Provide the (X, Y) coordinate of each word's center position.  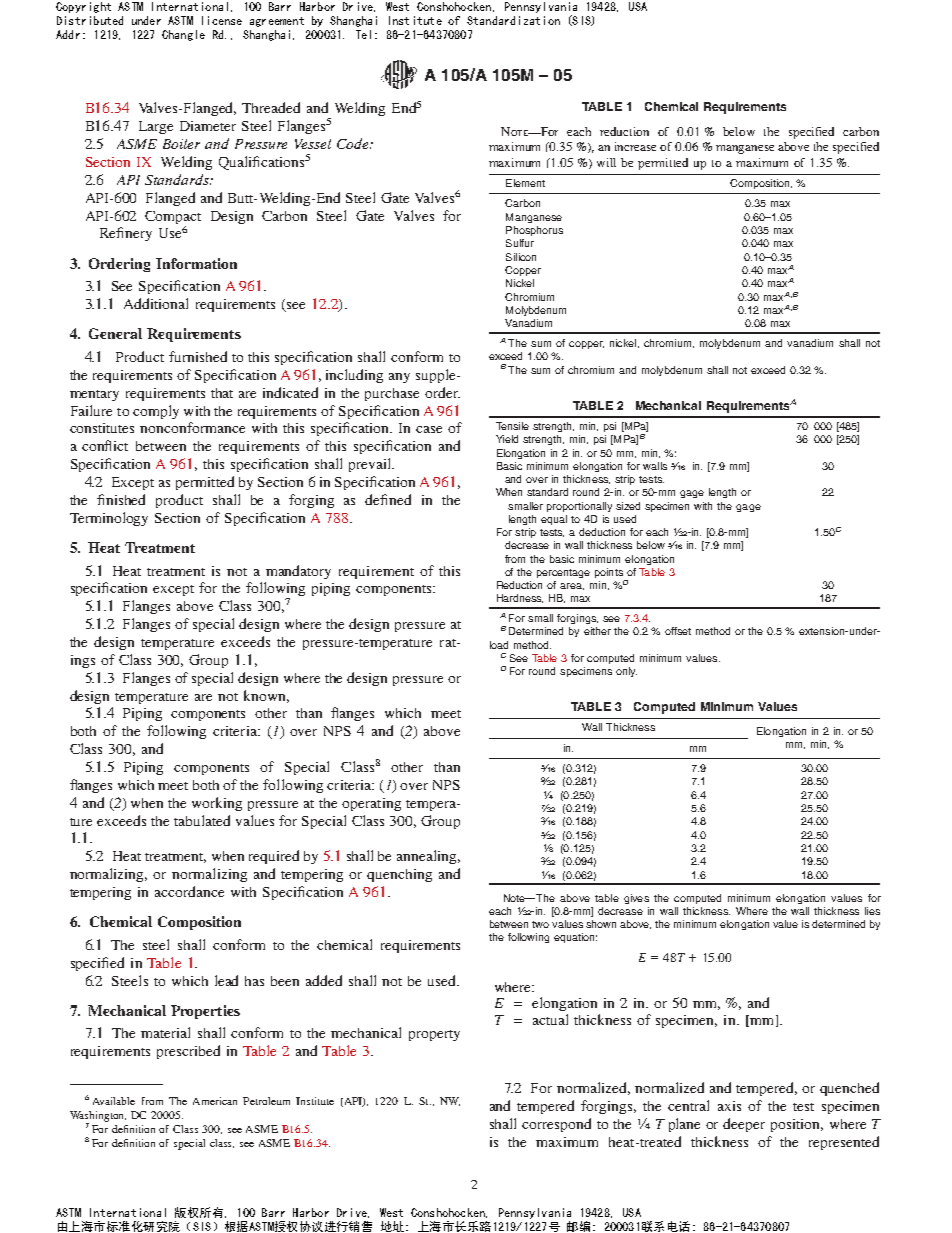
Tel (363, 34)
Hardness (520, 598)
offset (678, 631)
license (222, 20)
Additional (156, 303)
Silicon (521, 257)
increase (635, 146)
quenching (399, 875)
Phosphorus (534, 231)
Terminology (109, 519)
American (215, 1101)
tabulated (202, 820)
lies (872, 911)
